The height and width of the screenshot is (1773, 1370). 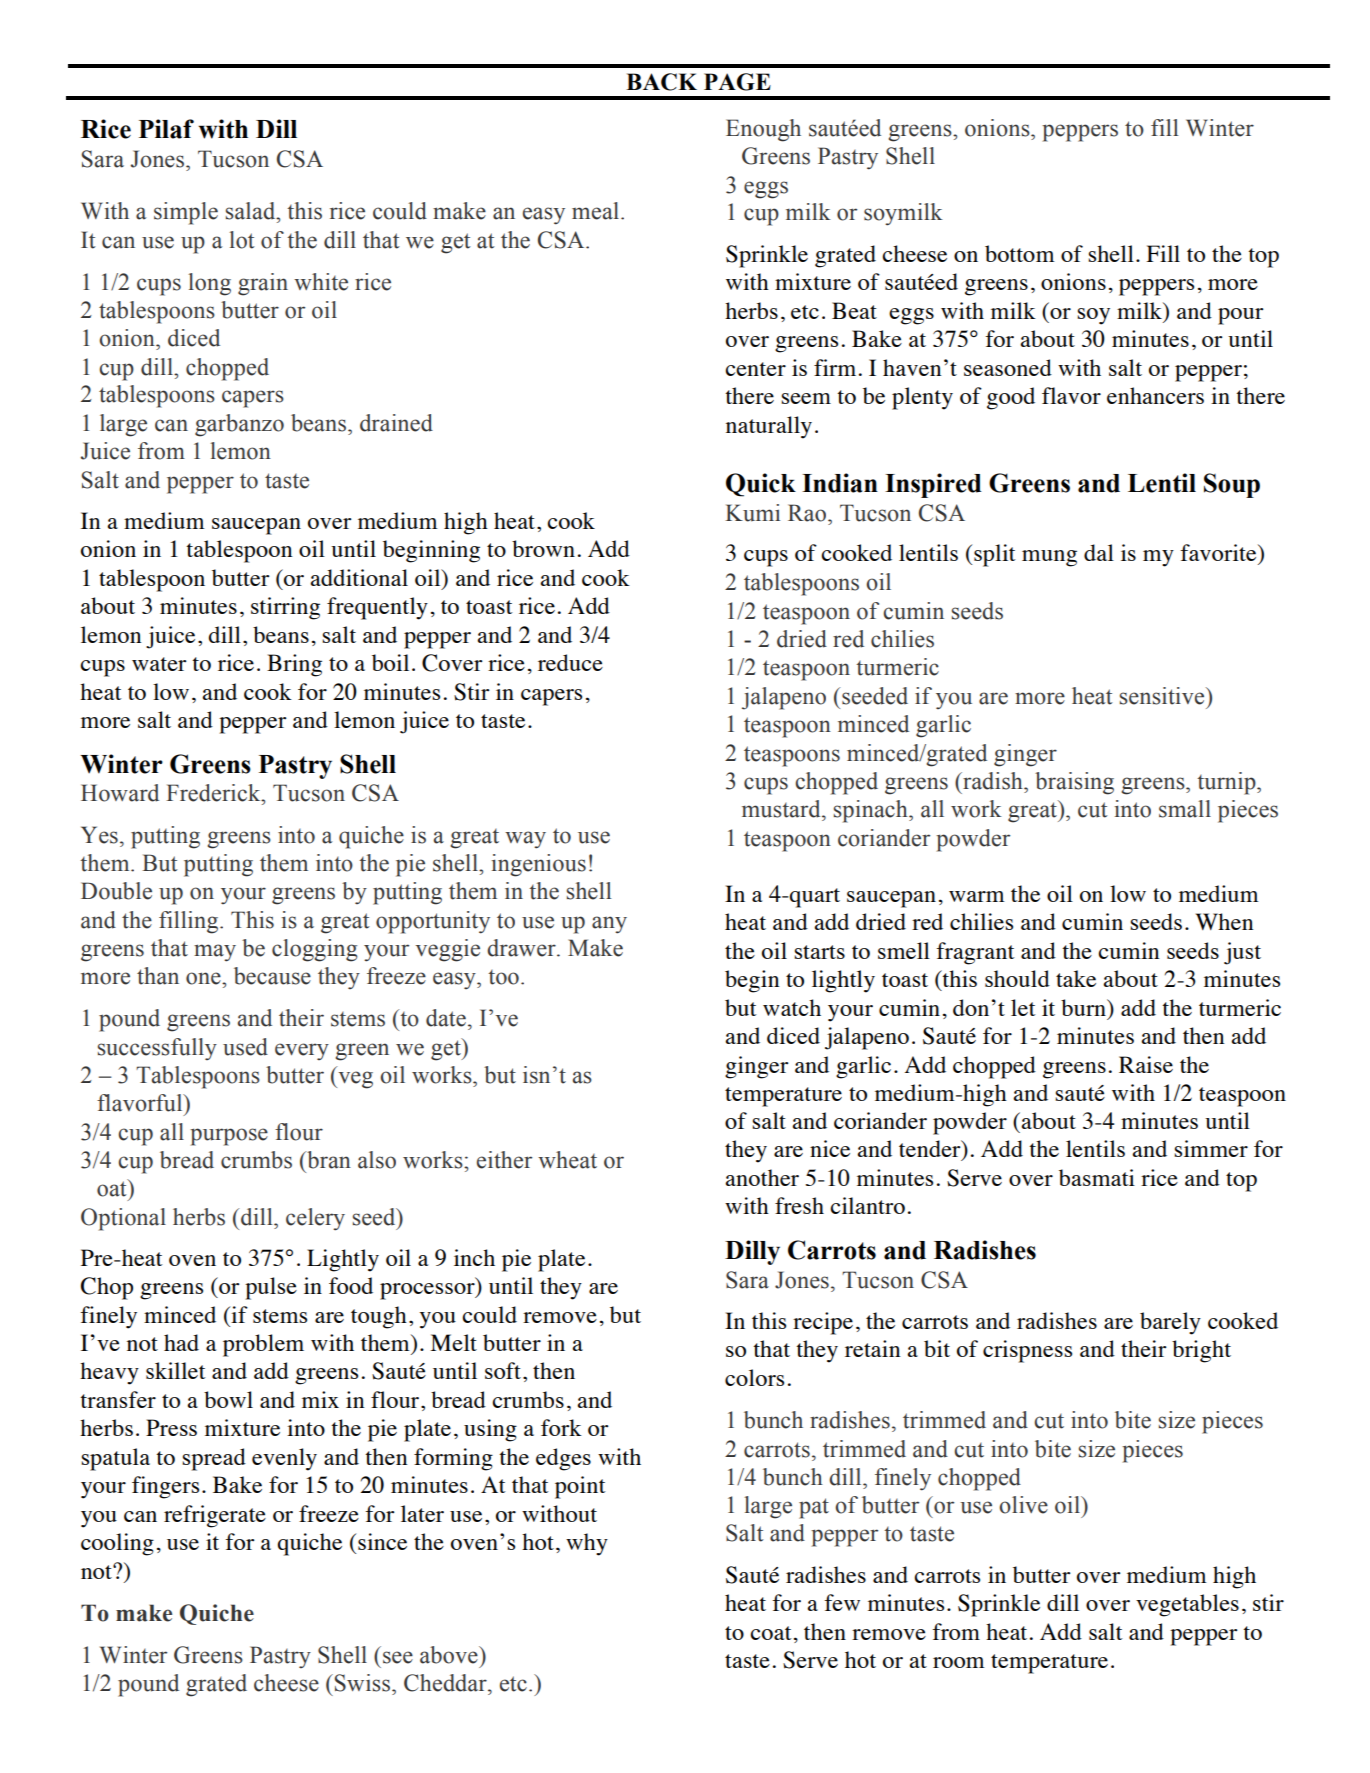 I want to click on barely, so click(x=1170, y=1323).
